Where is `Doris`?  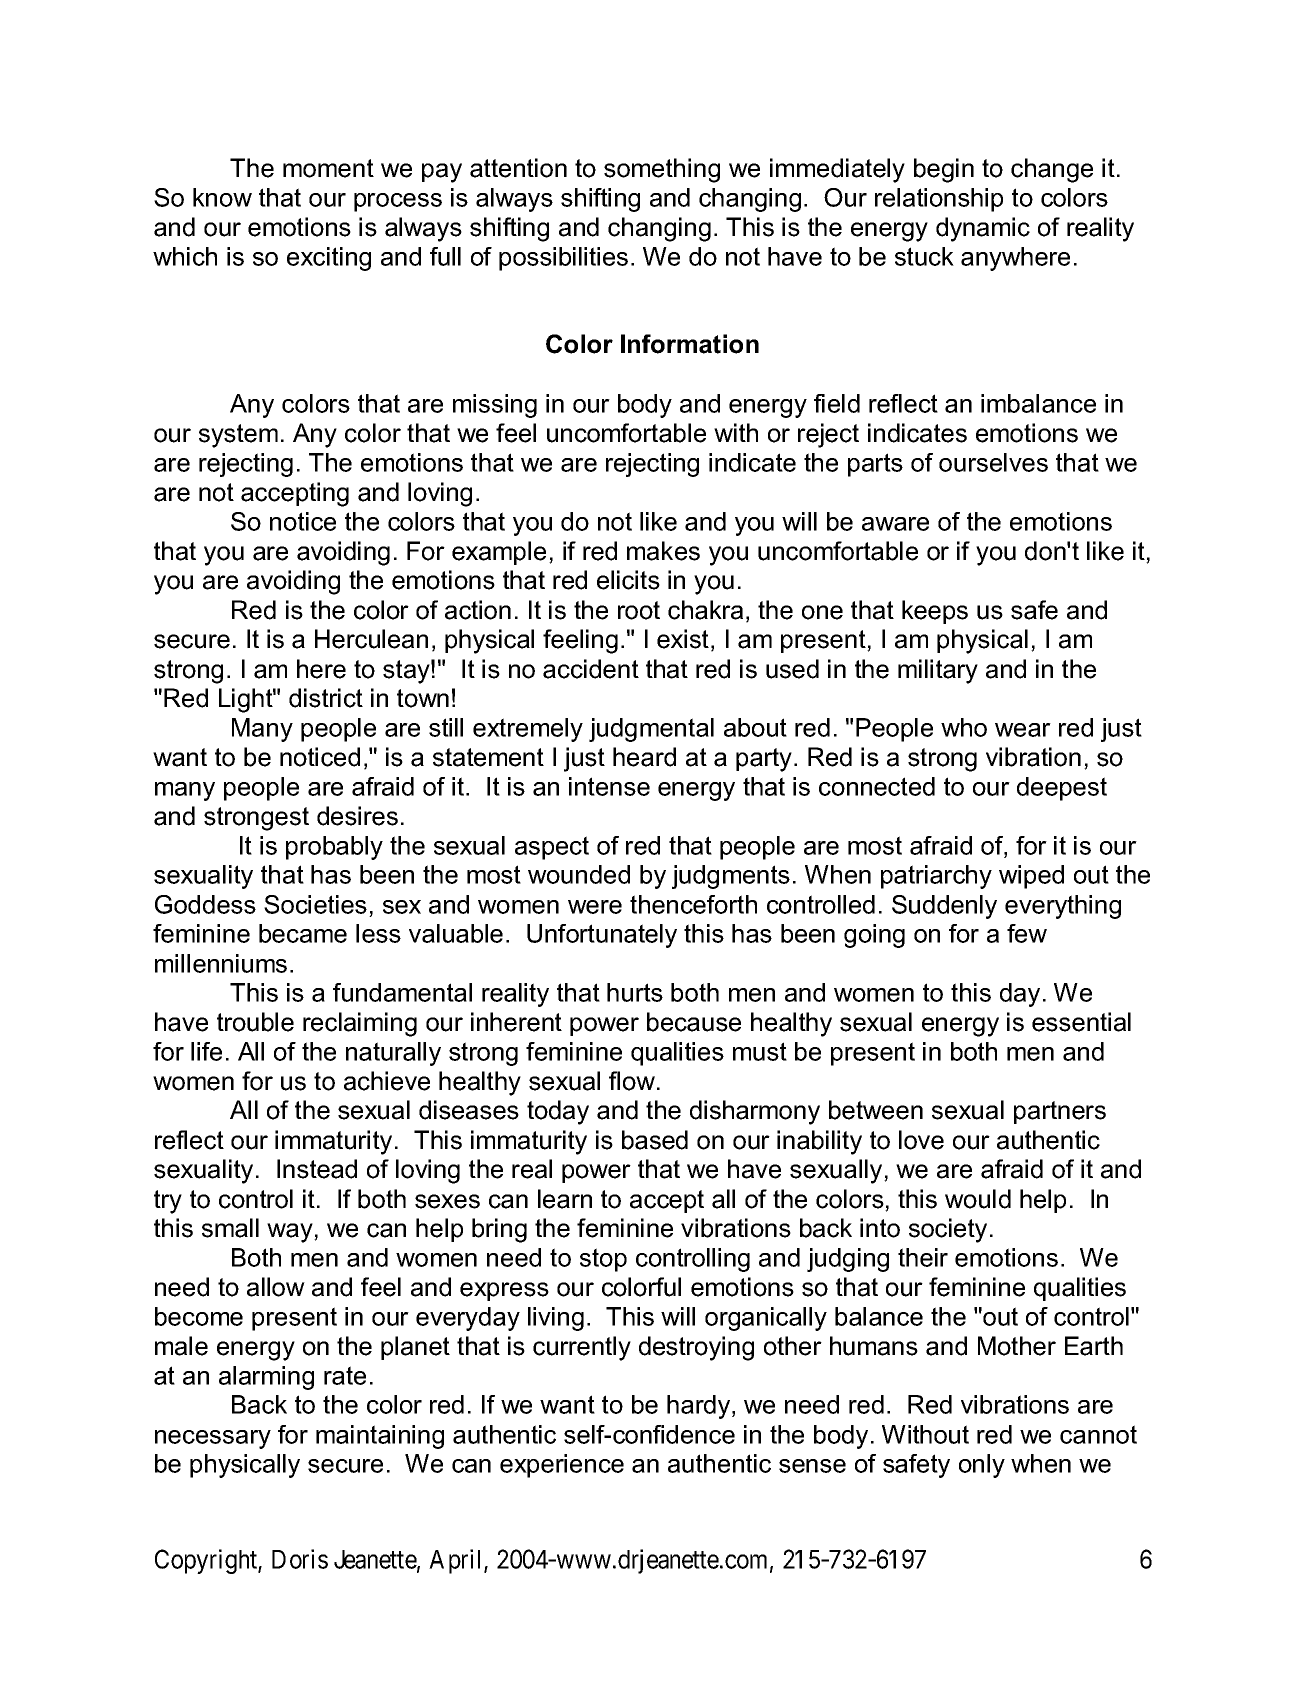 Doris is located at coordinates (300, 1559).
